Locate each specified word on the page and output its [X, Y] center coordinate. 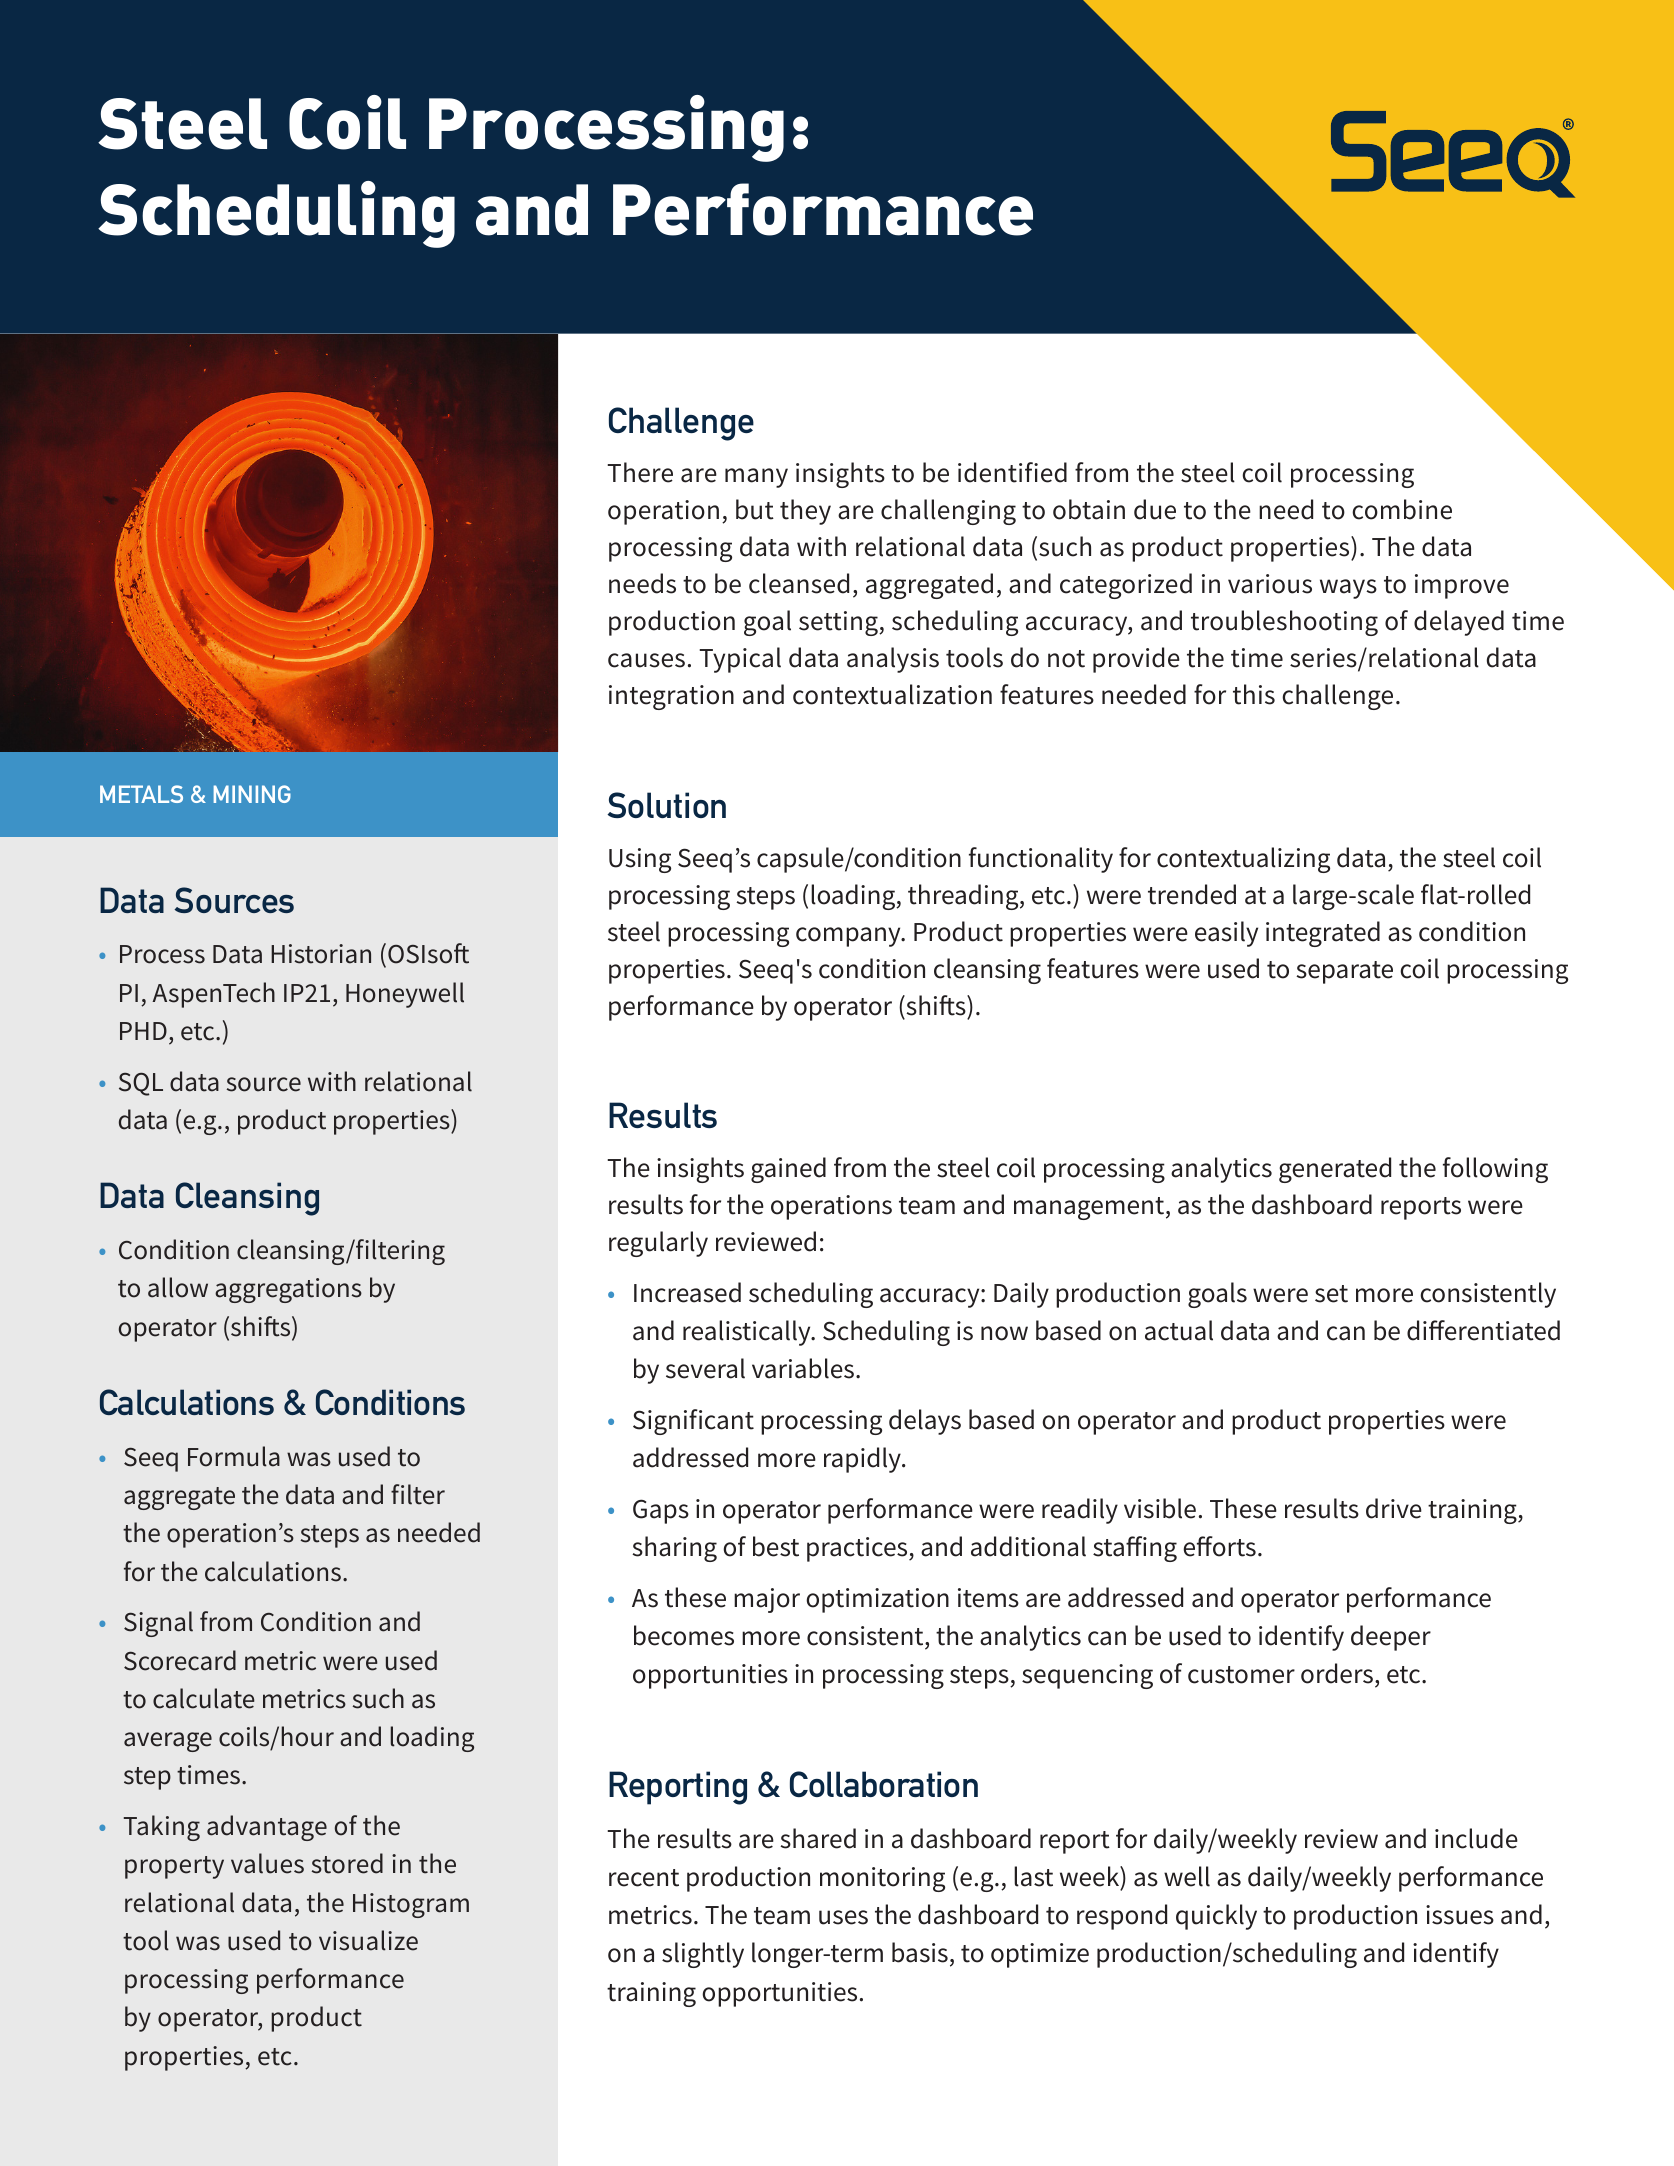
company [849, 937]
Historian [321, 954]
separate [1344, 972]
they [805, 512]
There [640, 472]
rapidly [863, 1460]
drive [1394, 1508]
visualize [368, 1940]
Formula [234, 1456]
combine [1402, 509]
